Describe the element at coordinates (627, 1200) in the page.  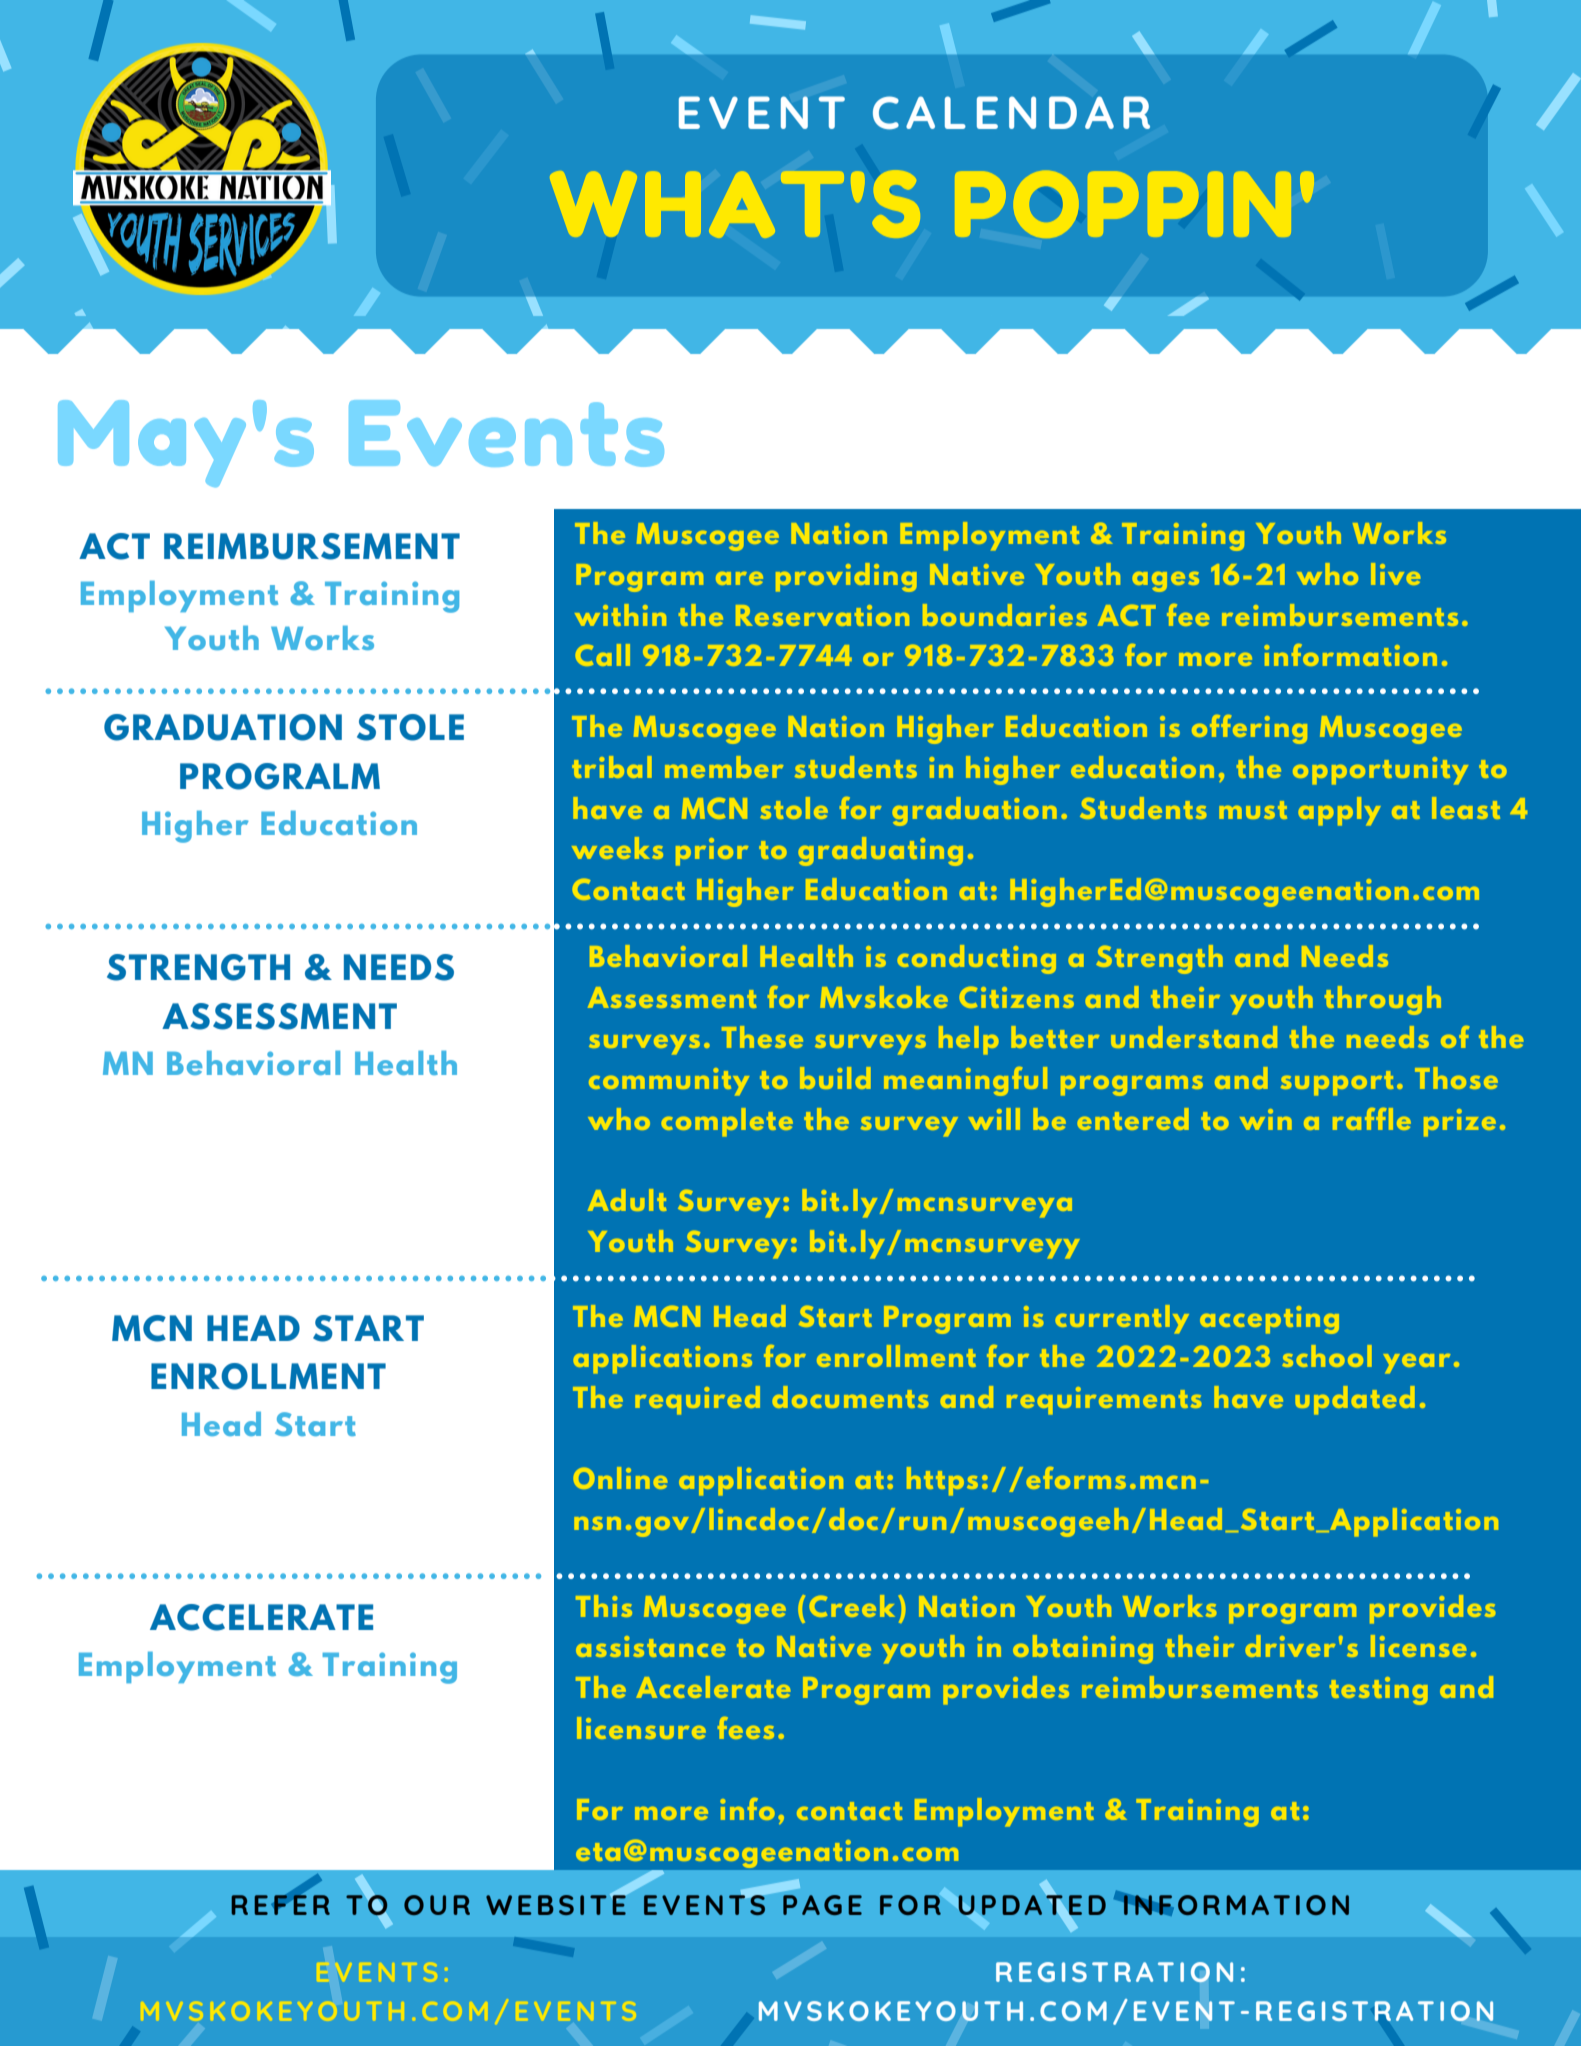
I see `Adult` at that location.
